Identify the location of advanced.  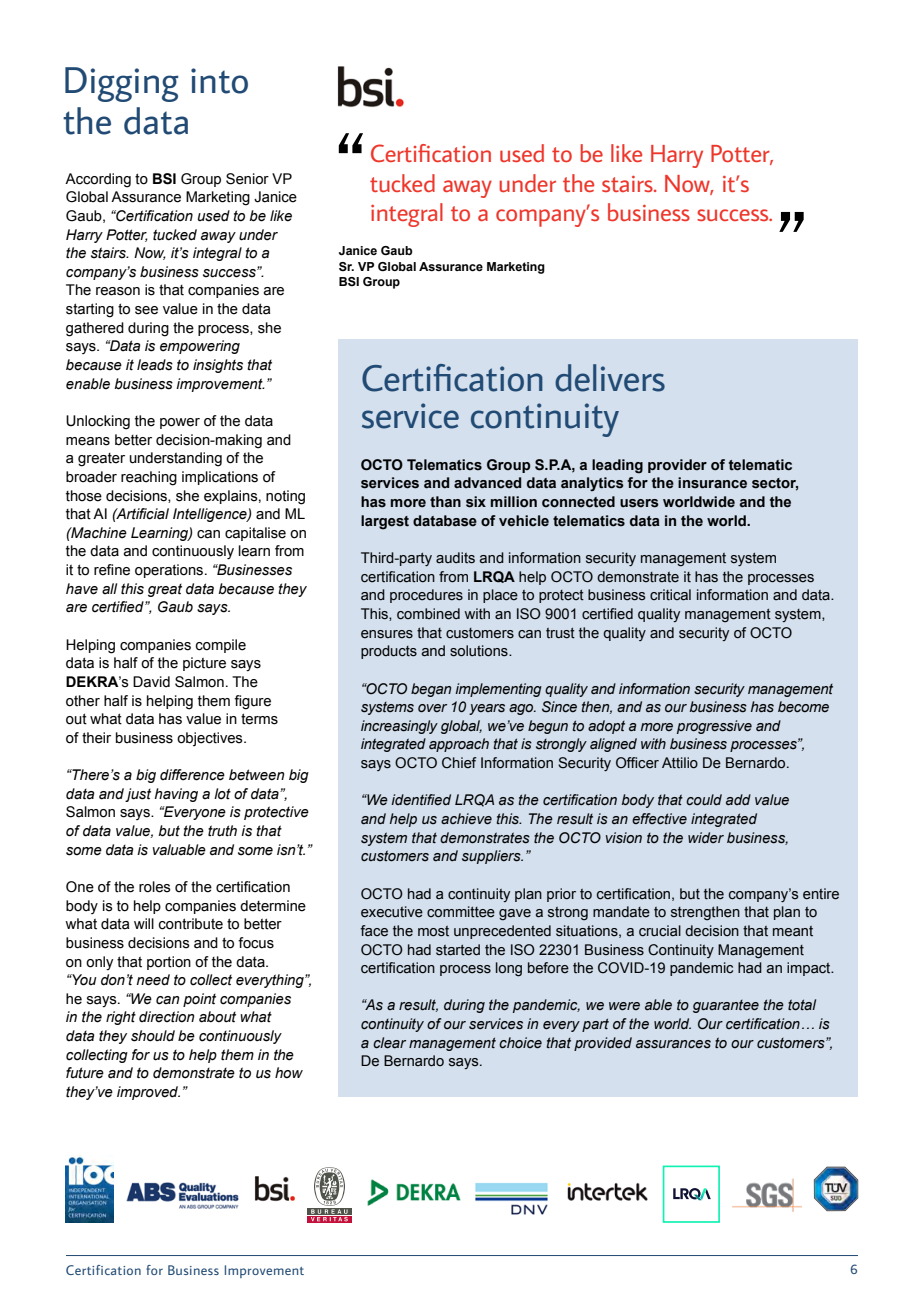
(487, 483).
